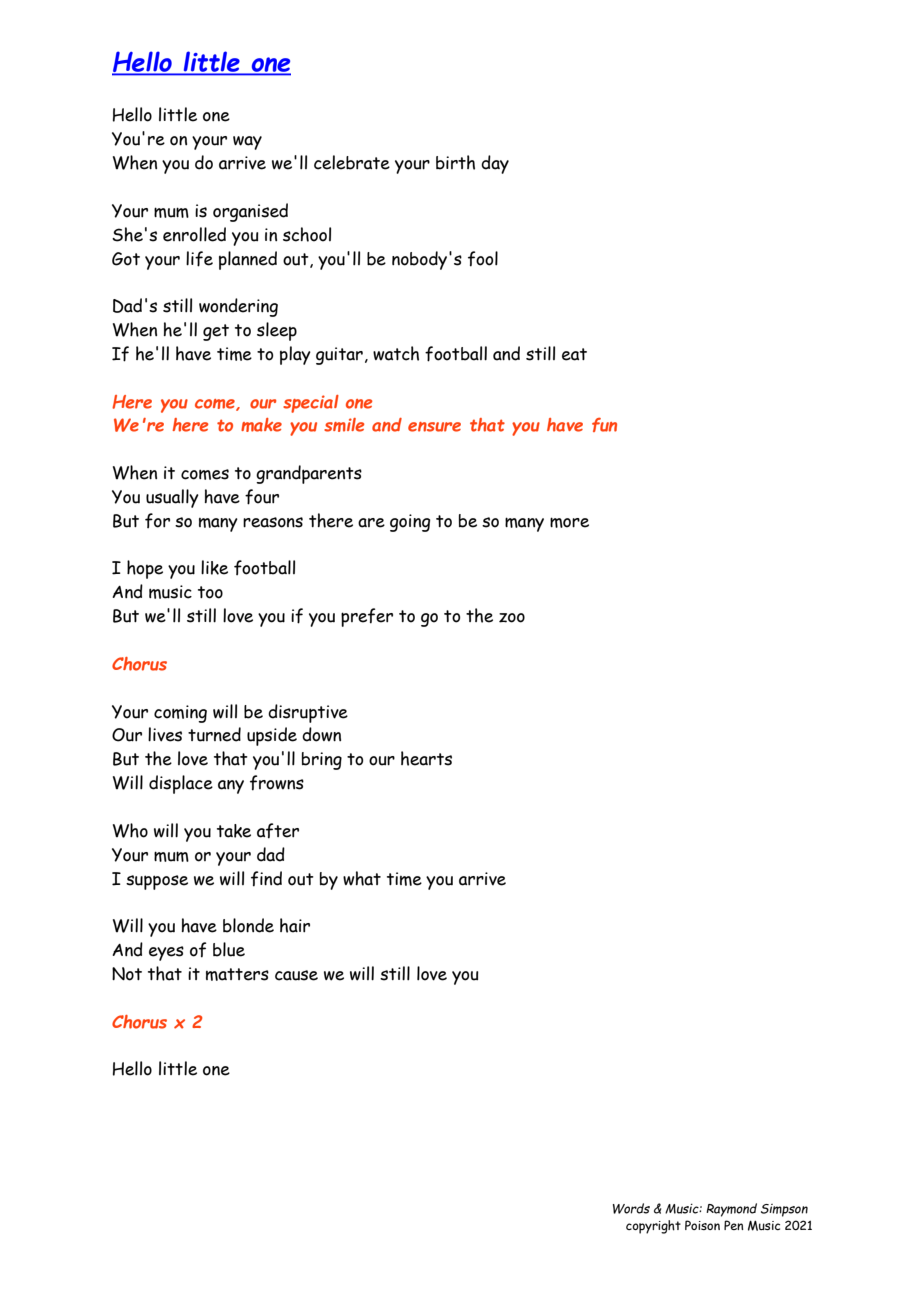 The image size is (924, 1308). Describe the element at coordinates (426, 758) in the page. I see `hearts` at that location.
